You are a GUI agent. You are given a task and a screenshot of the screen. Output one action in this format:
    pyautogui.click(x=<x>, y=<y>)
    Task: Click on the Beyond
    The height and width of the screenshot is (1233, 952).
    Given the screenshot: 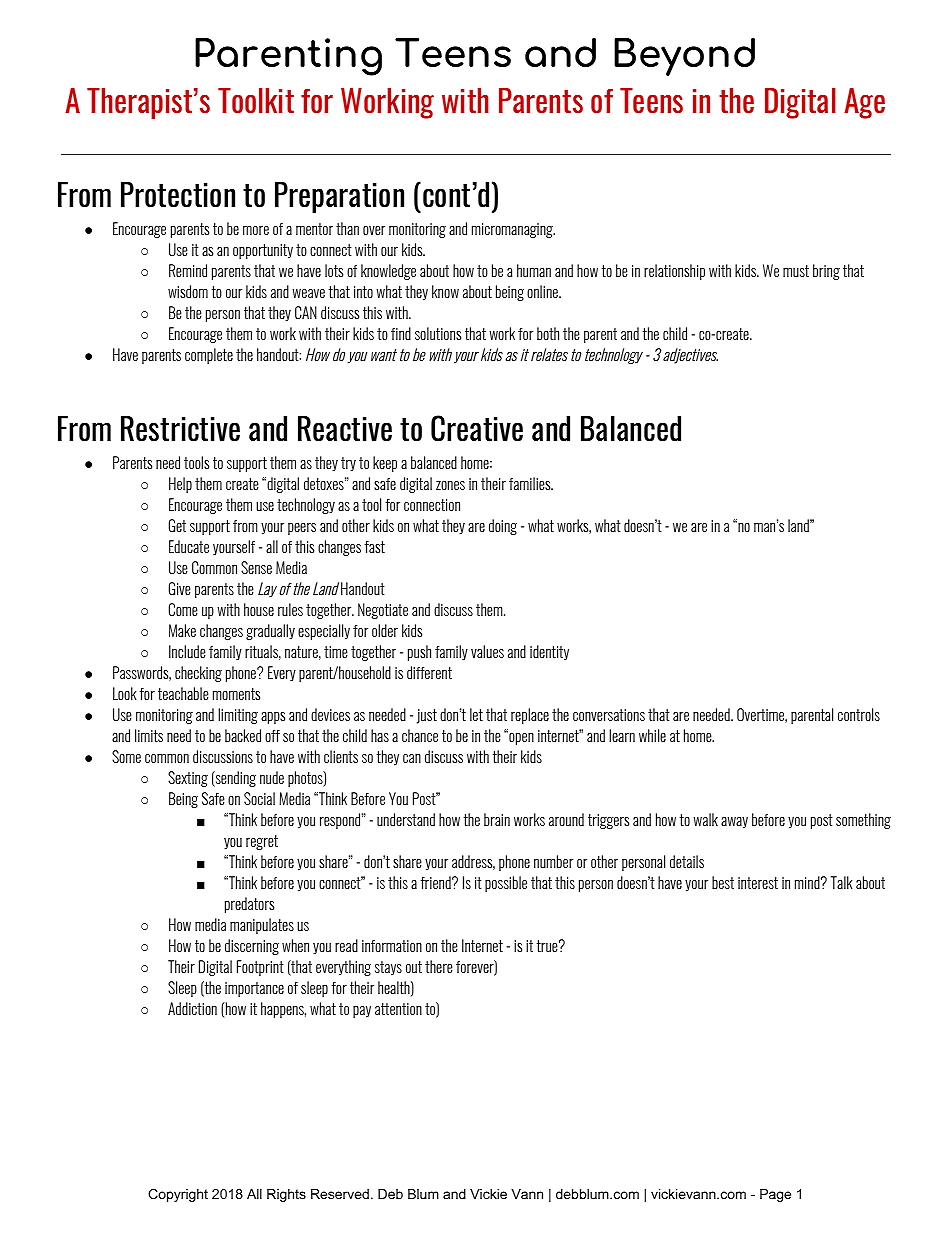 What is the action you would take?
    pyautogui.click(x=684, y=57)
